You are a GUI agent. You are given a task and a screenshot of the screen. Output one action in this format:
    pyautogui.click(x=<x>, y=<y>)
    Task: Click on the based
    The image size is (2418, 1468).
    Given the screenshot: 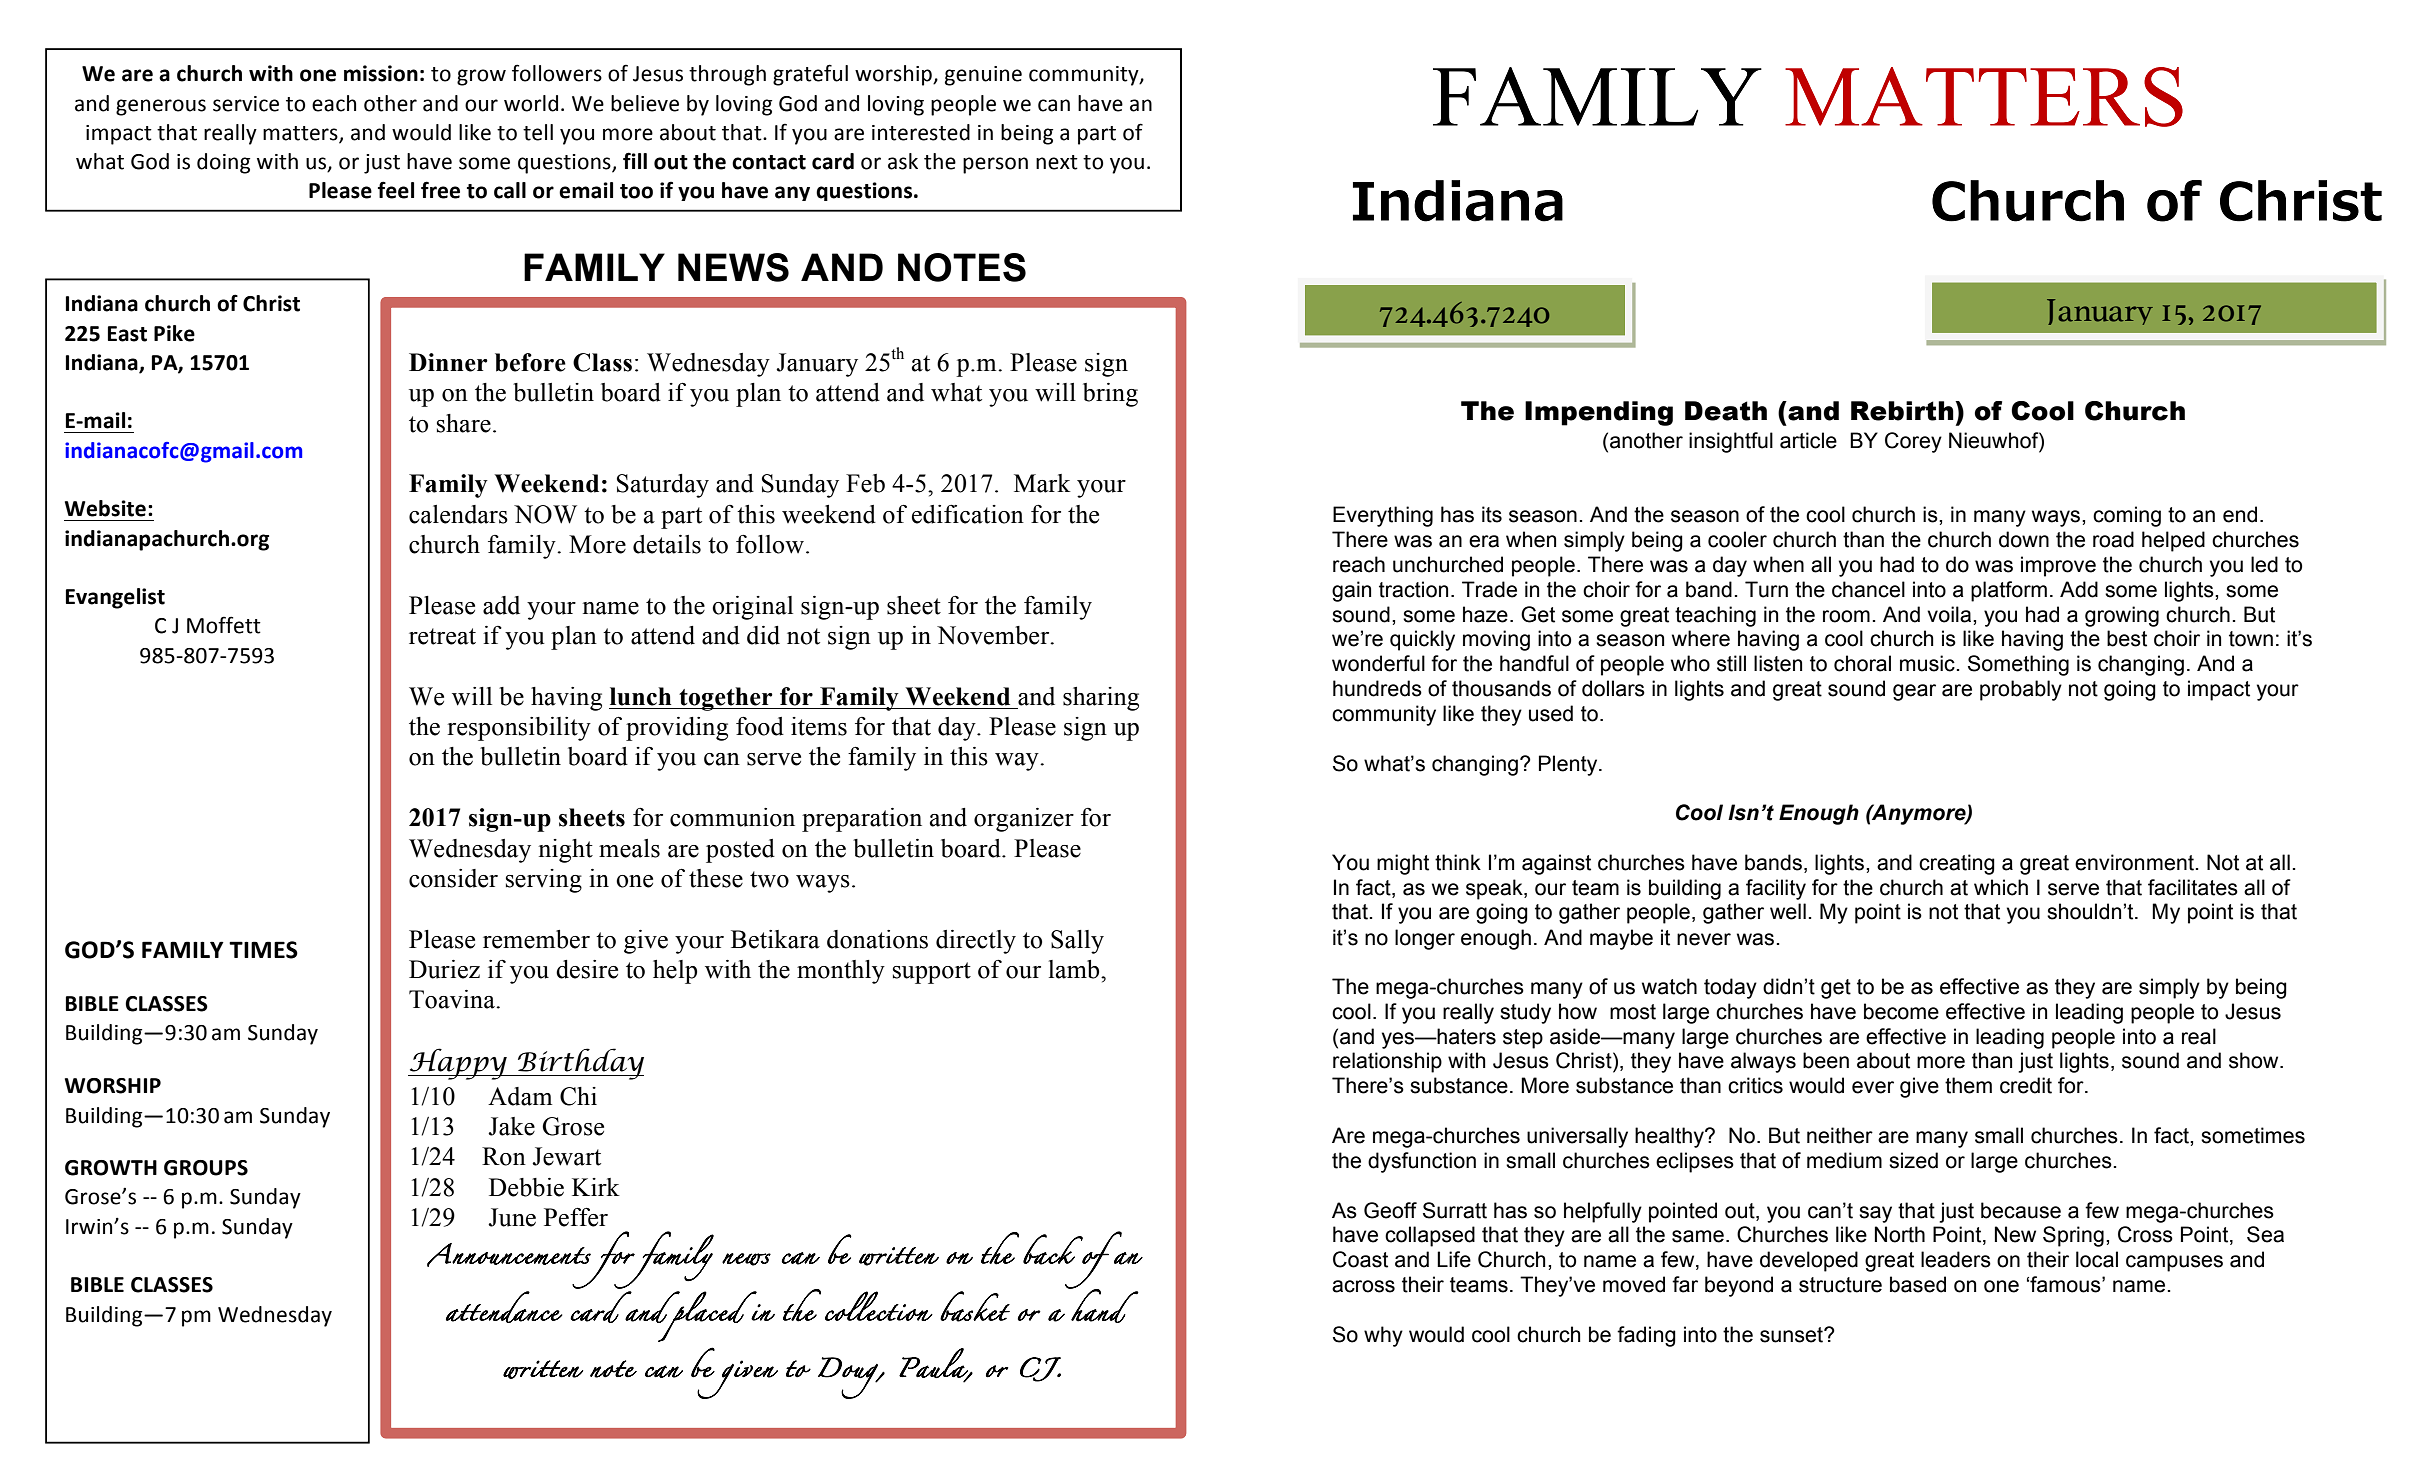 What is the action you would take?
    pyautogui.click(x=1918, y=1284)
